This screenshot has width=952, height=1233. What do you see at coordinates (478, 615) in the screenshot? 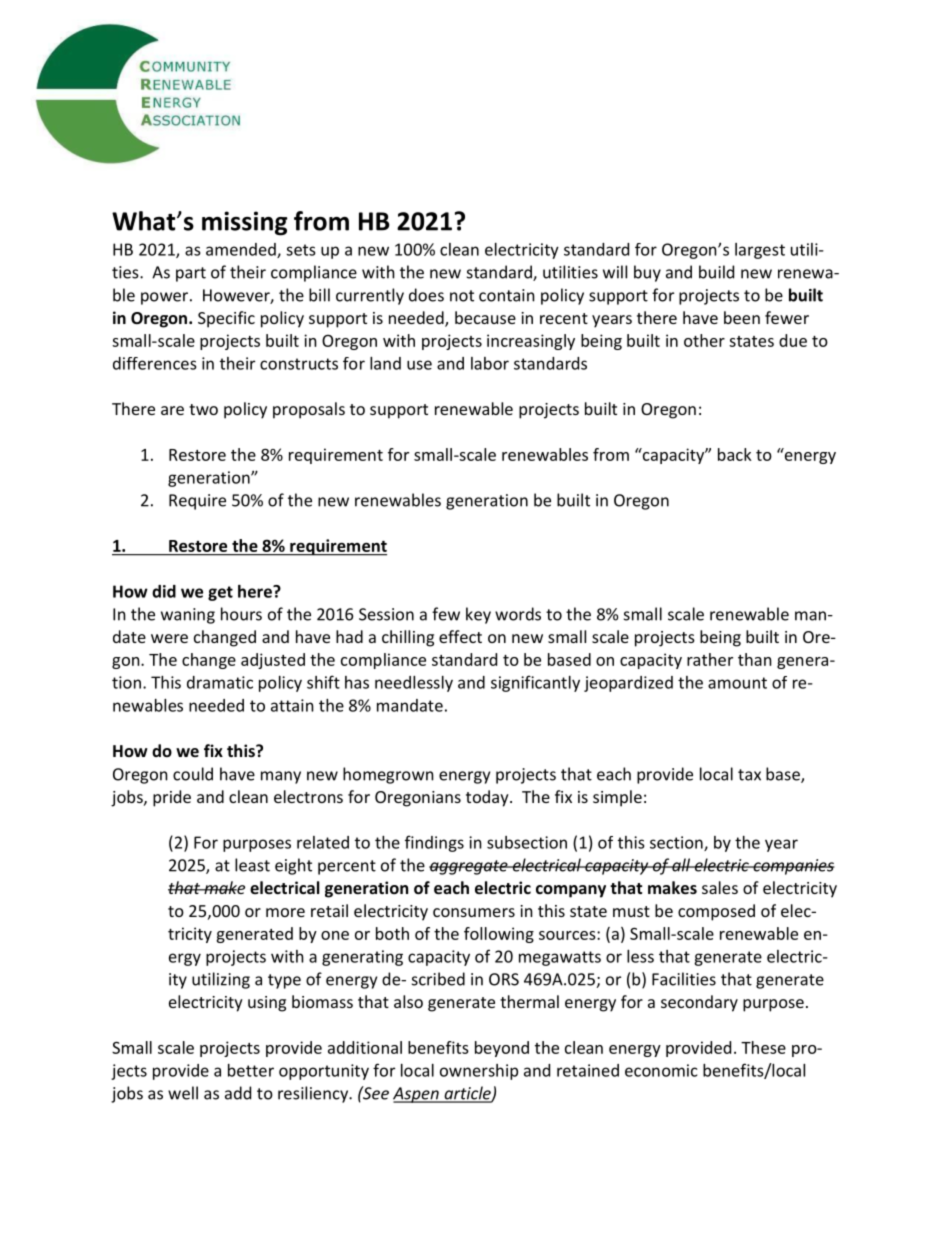
I see `key` at bounding box center [478, 615].
